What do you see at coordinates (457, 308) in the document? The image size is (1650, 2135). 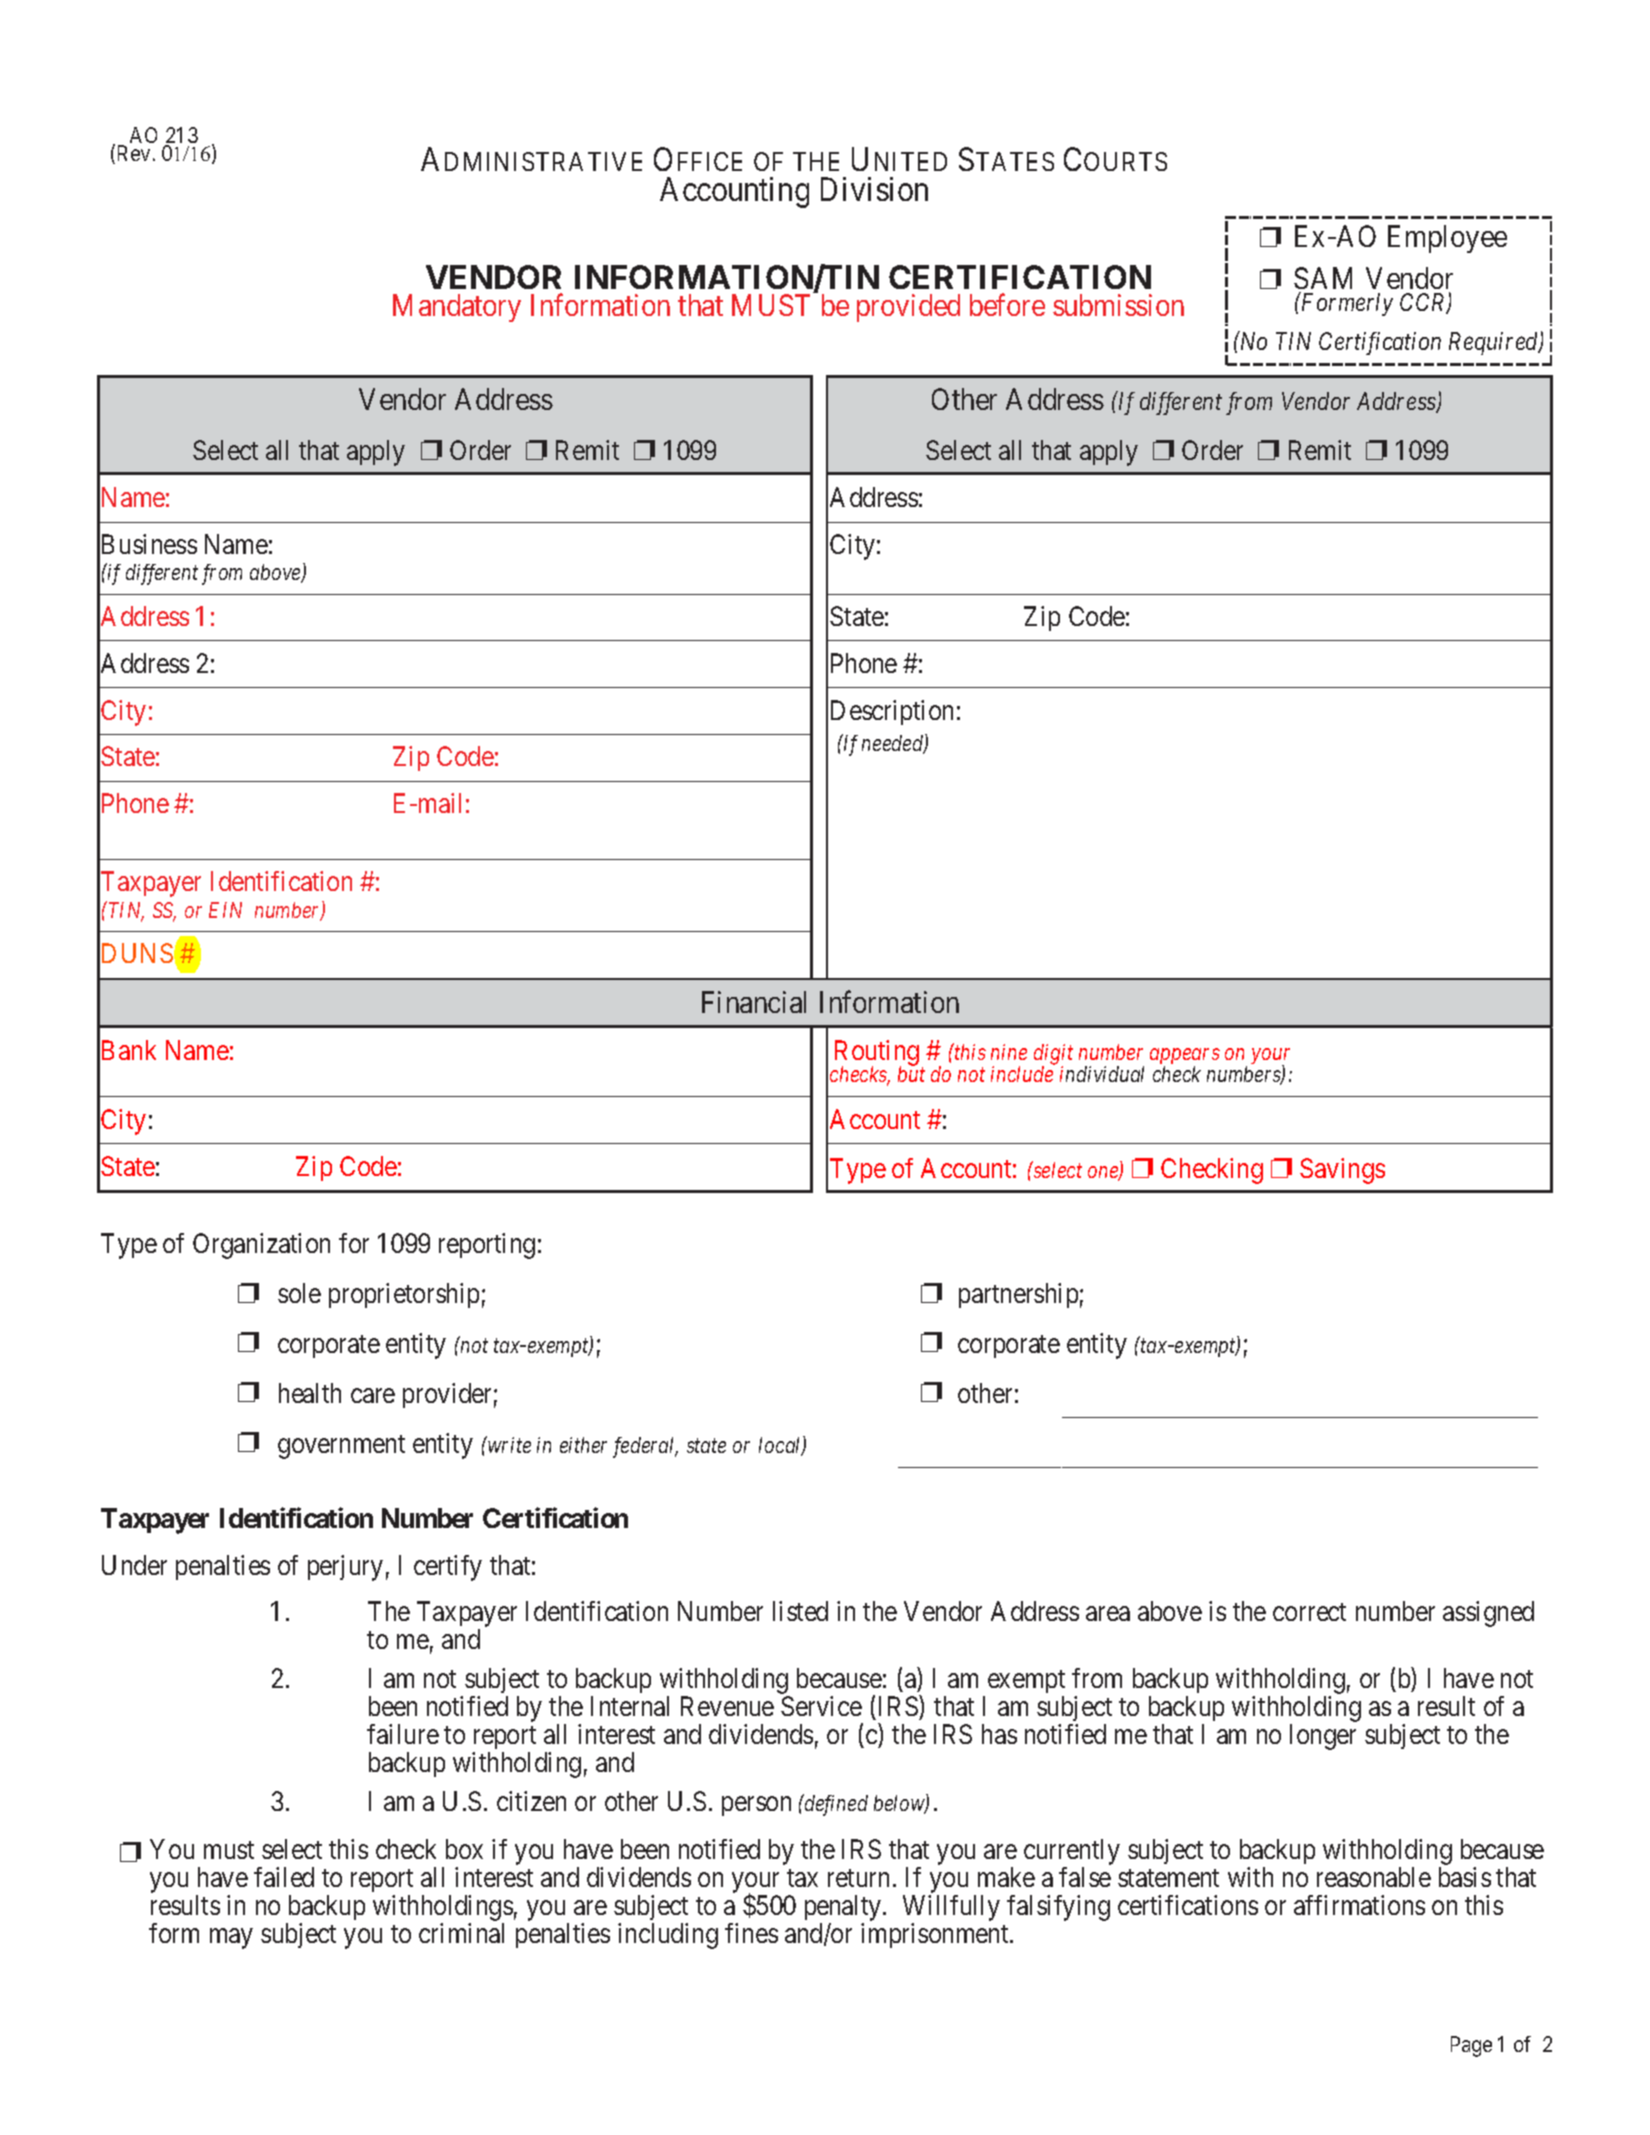 I see `Mandatory` at bounding box center [457, 308].
